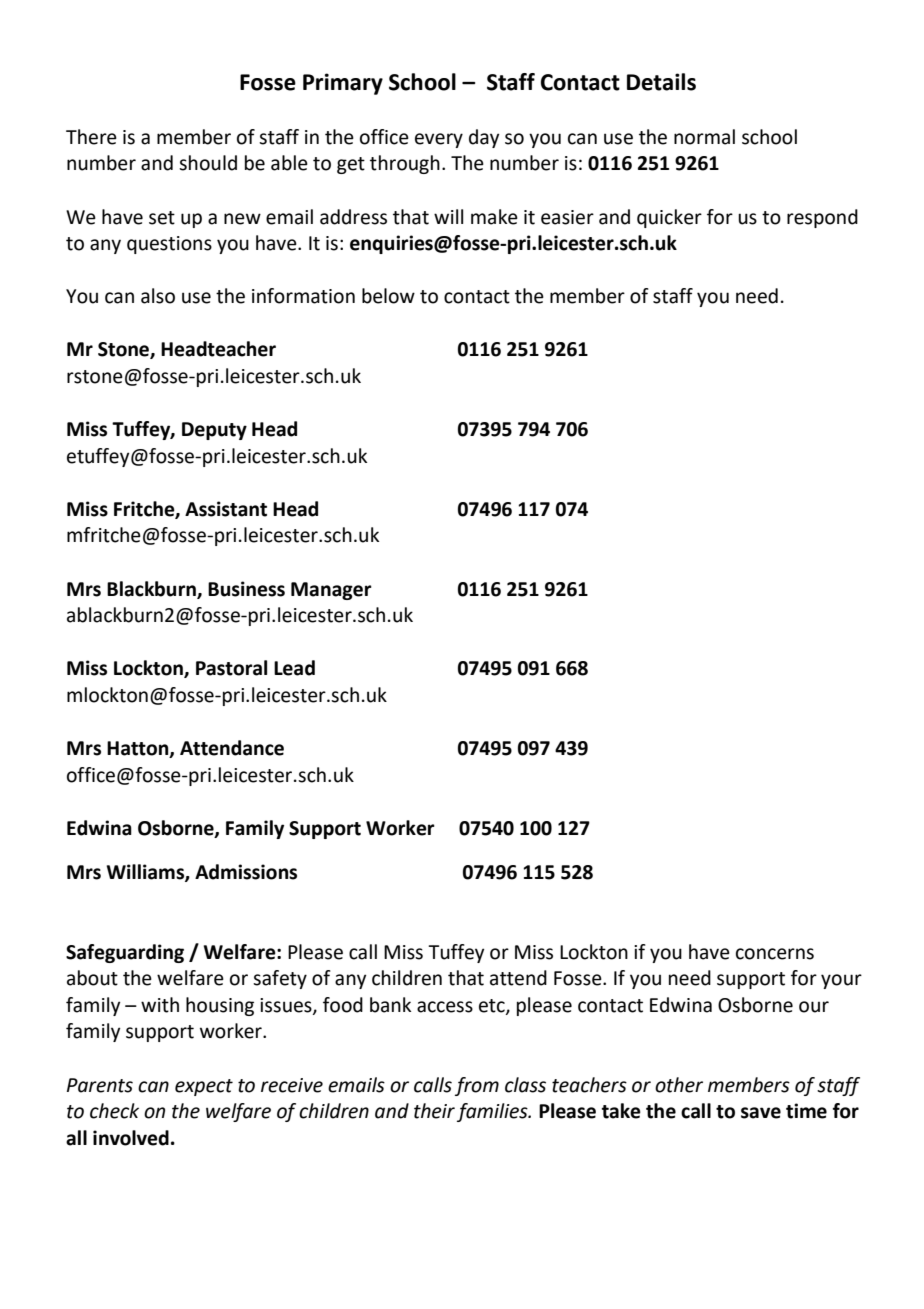  What do you see at coordinates (125, 953) in the page?
I see `Safeguarding` at bounding box center [125, 953].
